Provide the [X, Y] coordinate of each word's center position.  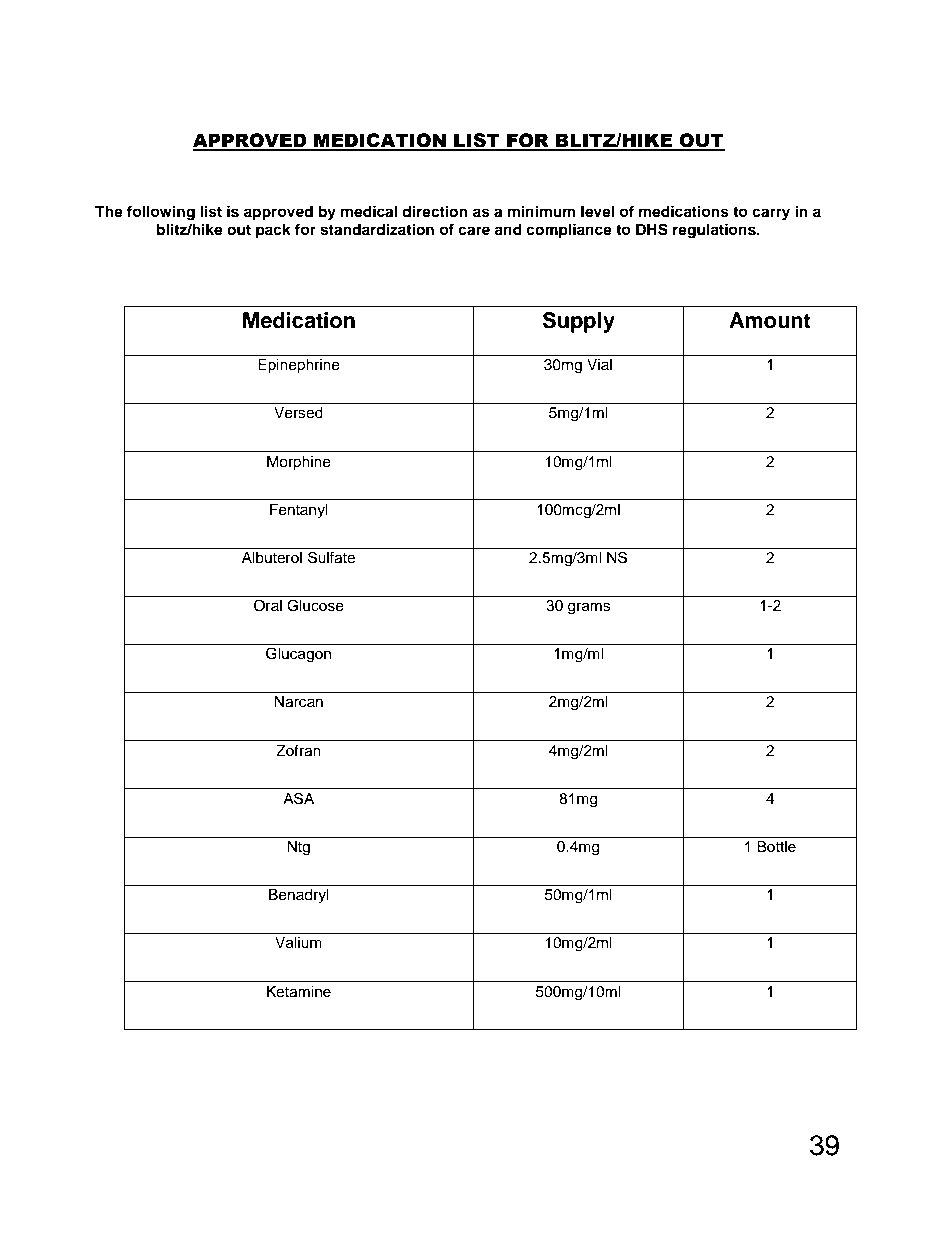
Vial [599, 364]
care [474, 231]
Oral [268, 605]
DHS [652, 229]
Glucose [315, 605]
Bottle [776, 847]
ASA [298, 798]
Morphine [299, 463]
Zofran [298, 750]
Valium [298, 943]
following [161, 213]
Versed [298, 413]
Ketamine [299, 992]
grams [589, 608]
